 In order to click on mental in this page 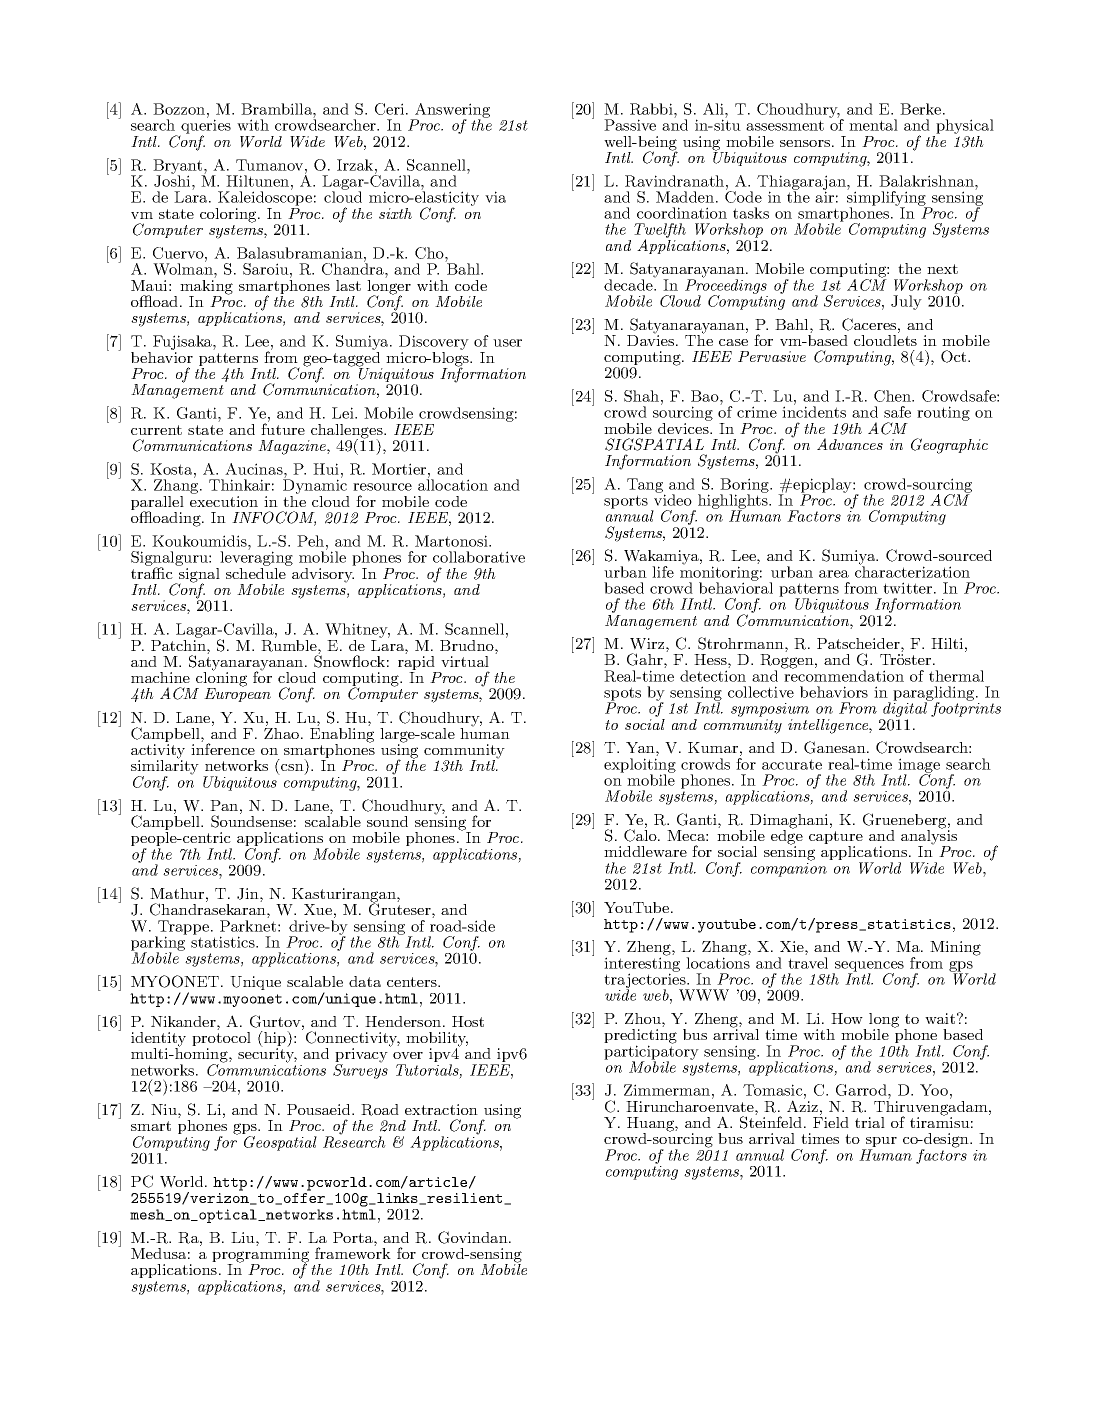, I will do `click(873, 125)`.
